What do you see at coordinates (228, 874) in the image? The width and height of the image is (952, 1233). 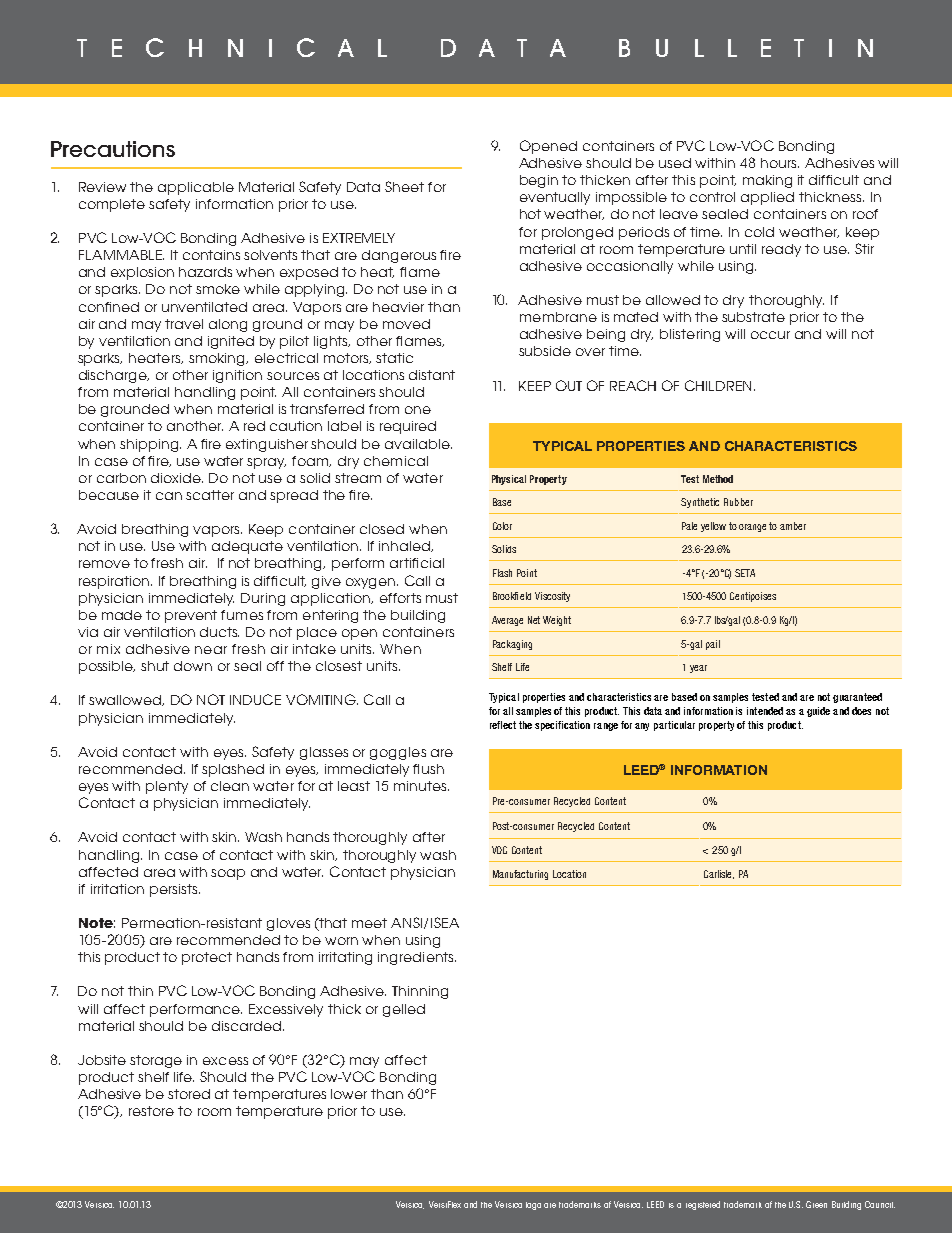 I see `soap` at bounding box center [228, 874].
